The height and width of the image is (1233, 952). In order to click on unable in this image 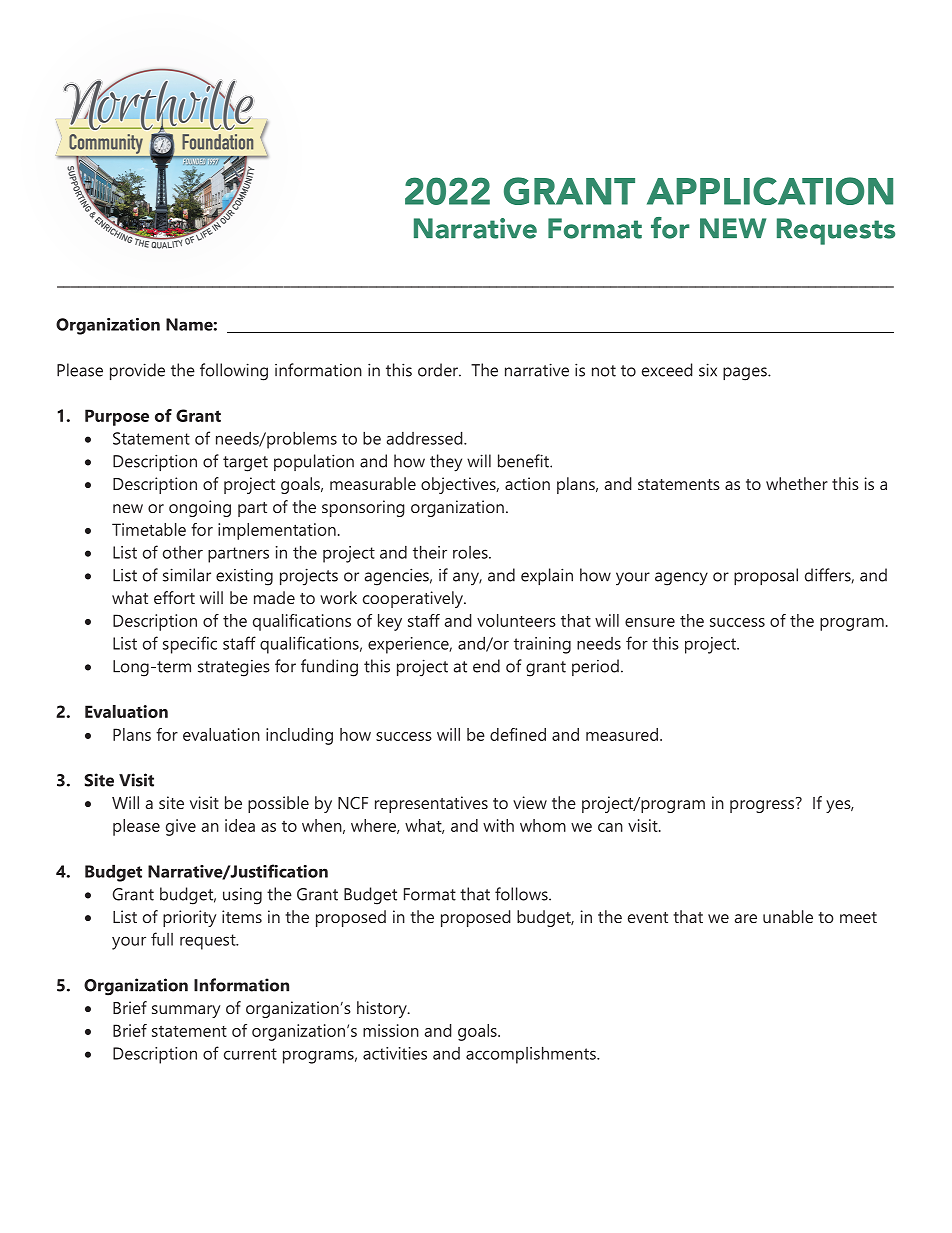, I will do `click(788, 916)`.
